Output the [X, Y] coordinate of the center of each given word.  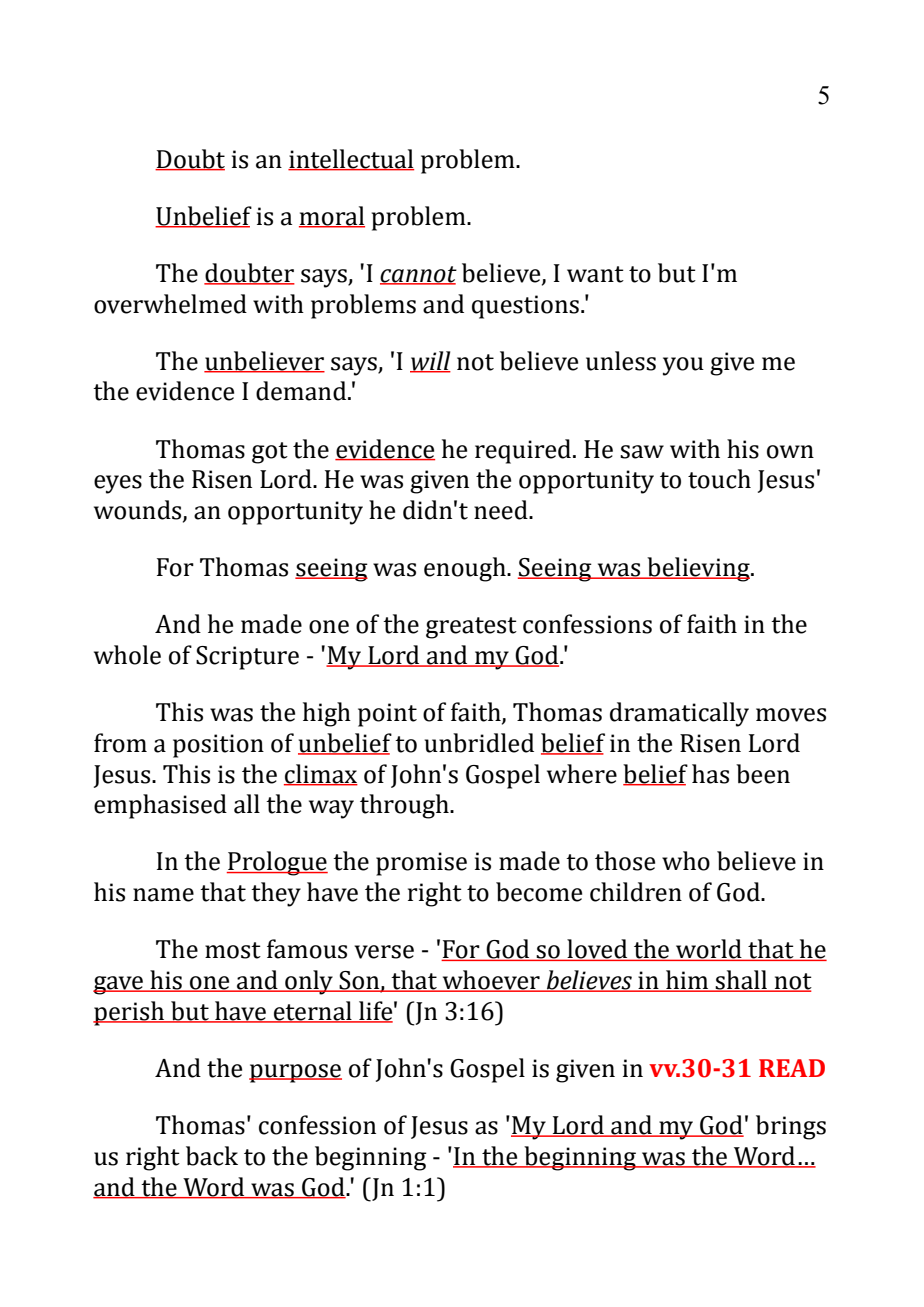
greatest [471, 628]
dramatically [679, 714]
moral [332, 216]
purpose [295, 1073]
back [212, 1156]
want [595, 274]
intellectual [351, 159]
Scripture [247, 658]
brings [791, 1127]
